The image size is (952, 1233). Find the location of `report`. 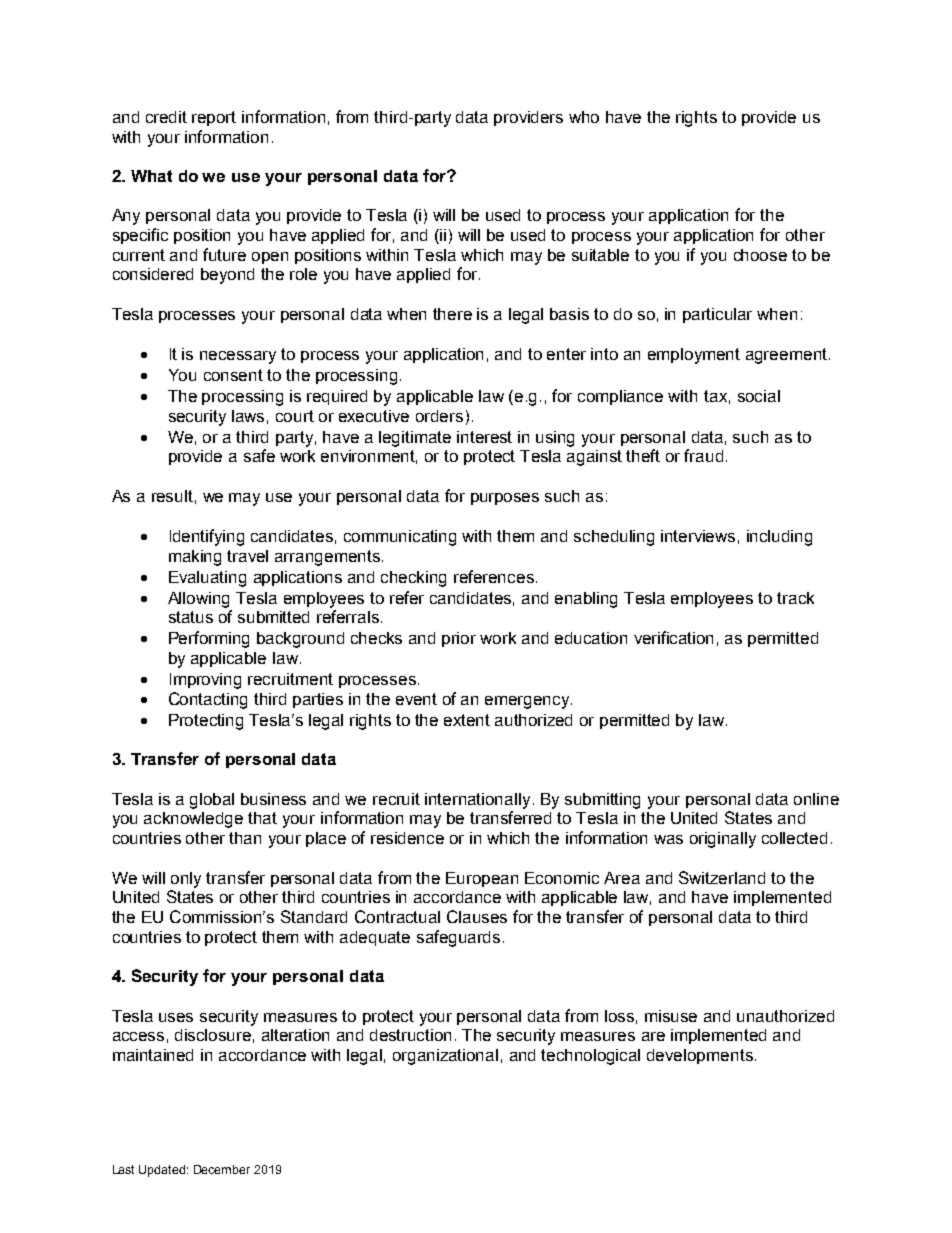

report is located at coordinates (214, 118).
